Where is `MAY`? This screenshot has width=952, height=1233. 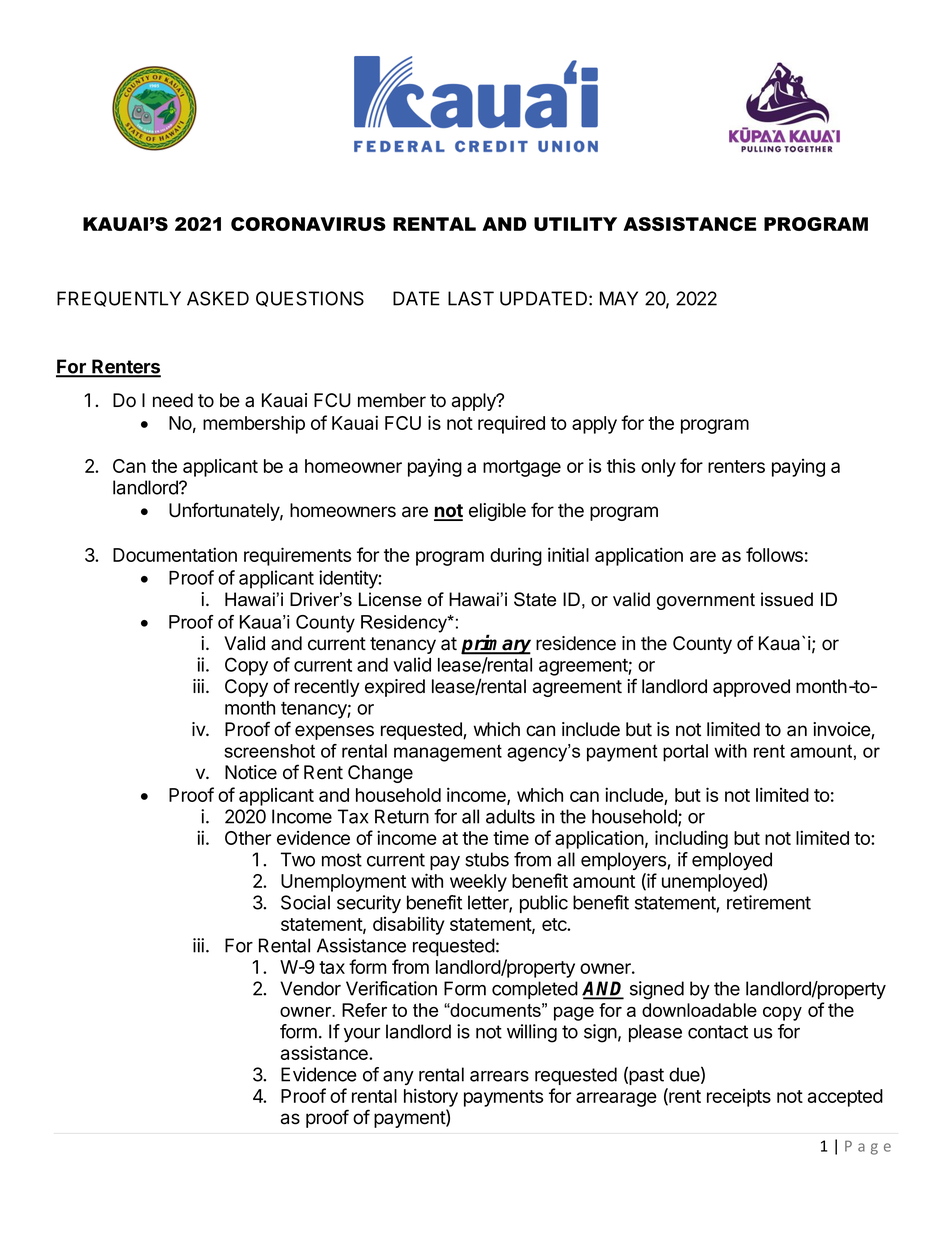 MAY is located at coordinates (619, 298).
